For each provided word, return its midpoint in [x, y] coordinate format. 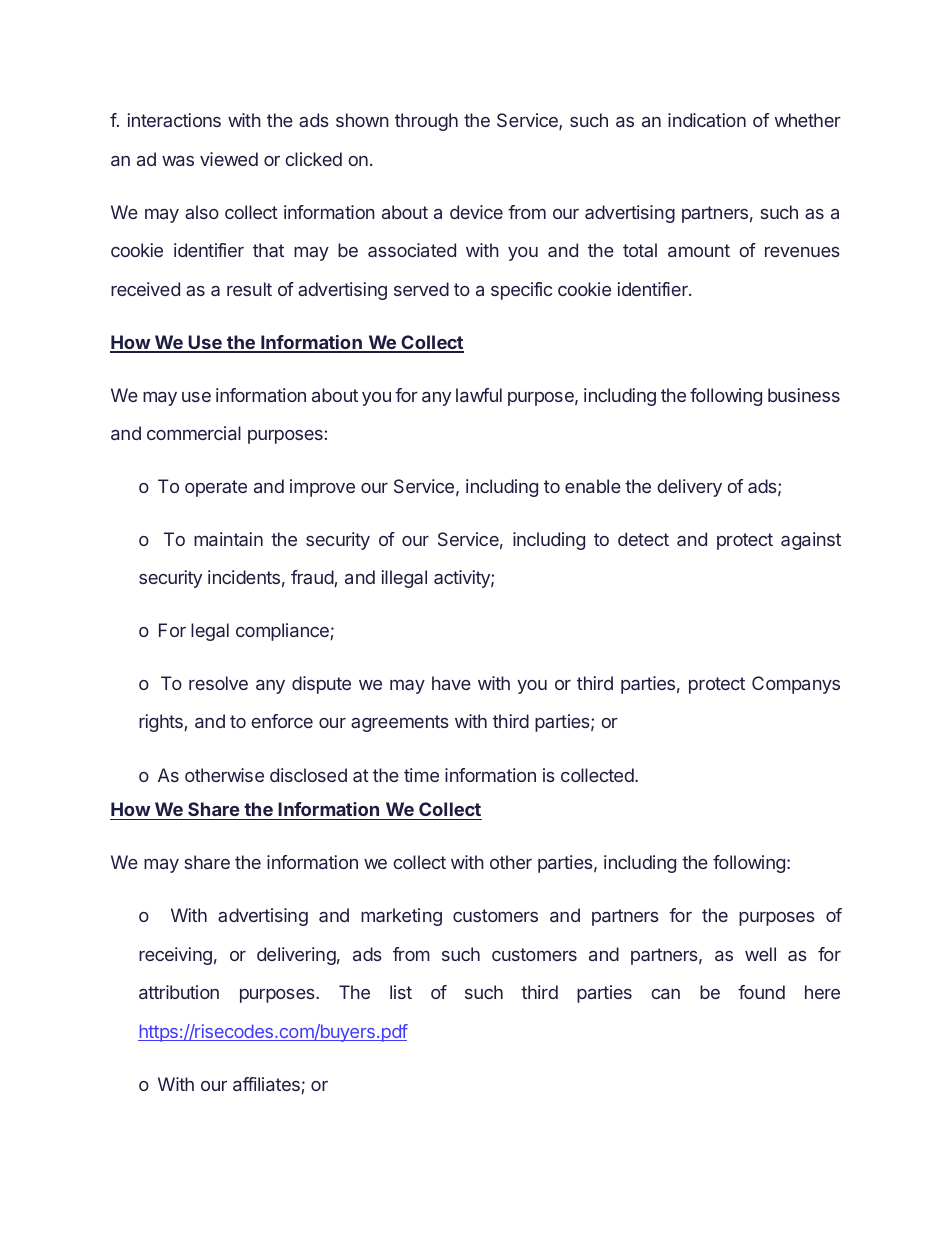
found [761, 992]
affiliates [267, 1085]
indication [707, 120]
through [426, 122]
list [401, 992]
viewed [229, 159]
